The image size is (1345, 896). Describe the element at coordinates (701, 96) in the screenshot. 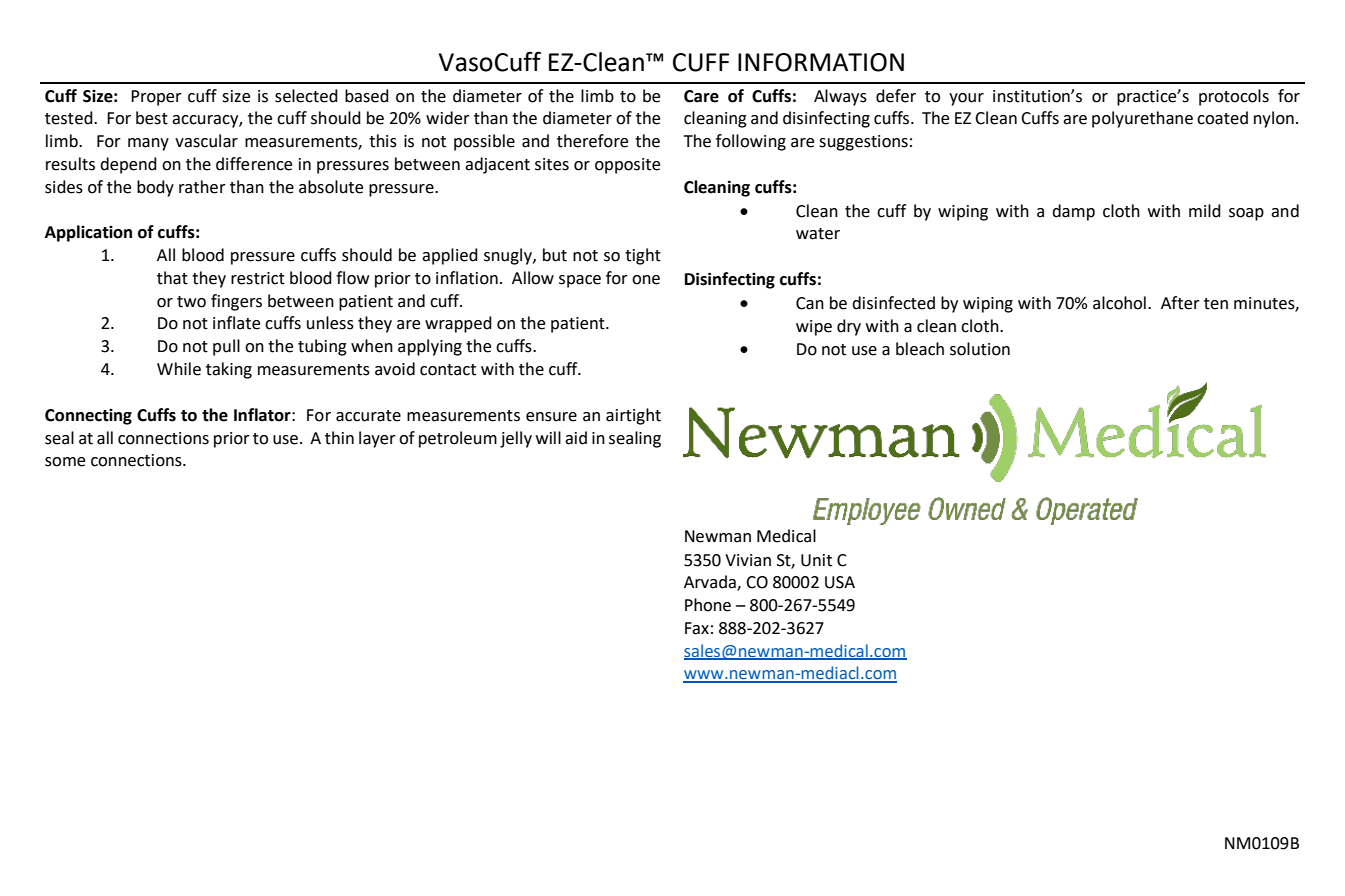

I see `Care` at that location.
